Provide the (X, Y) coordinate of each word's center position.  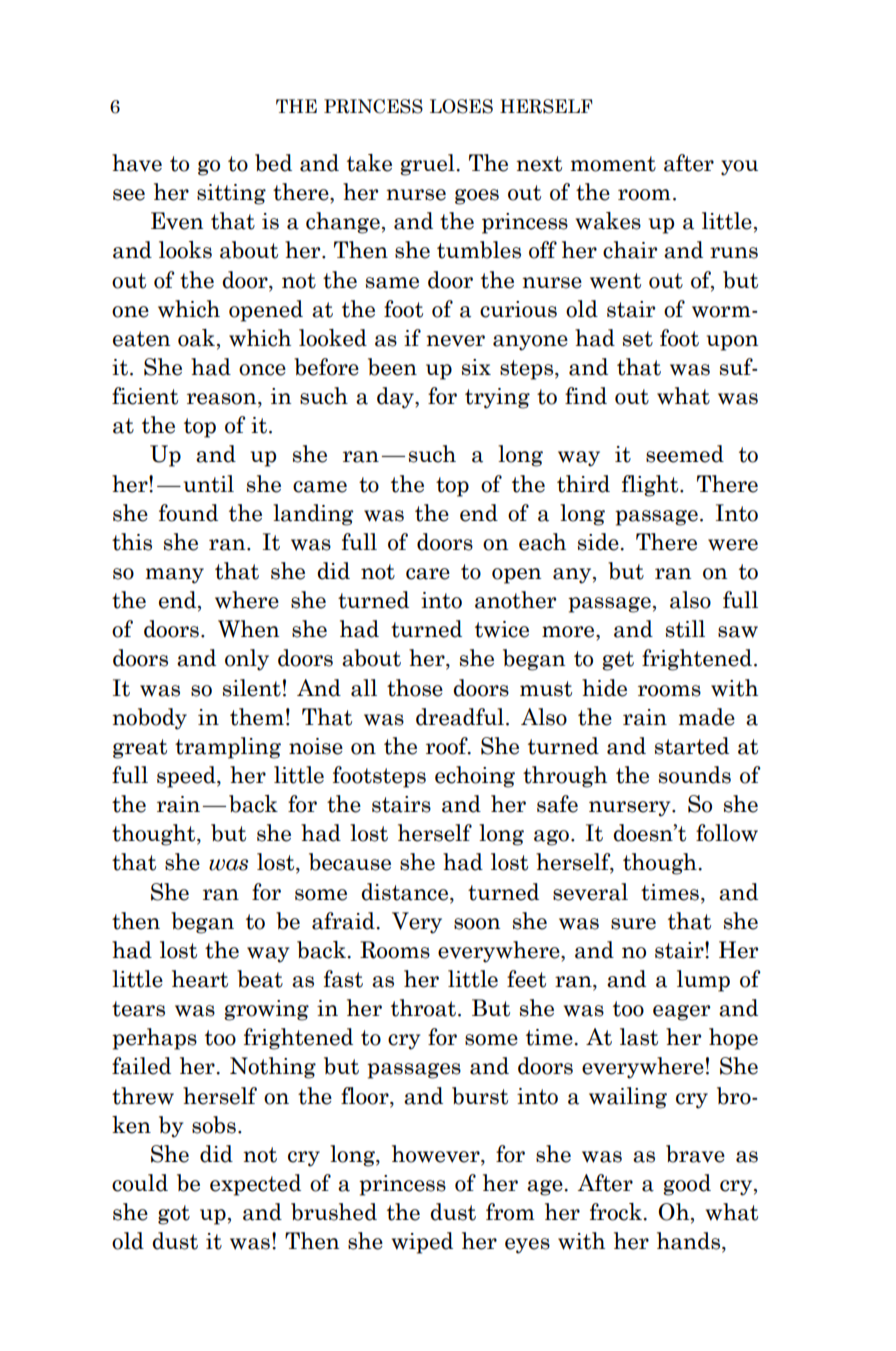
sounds (695, 775)
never (455, 341)
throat (425, 1008)
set (638, 339)
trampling (228, 748)
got (174, 1215)
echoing (475, 777)
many (174, 576)
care (428, 574)
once (262, 370)
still (685, 629)
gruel (428, 165)
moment (613, 164)
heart (200, 979)
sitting (231, 194)
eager (681, 1013)
